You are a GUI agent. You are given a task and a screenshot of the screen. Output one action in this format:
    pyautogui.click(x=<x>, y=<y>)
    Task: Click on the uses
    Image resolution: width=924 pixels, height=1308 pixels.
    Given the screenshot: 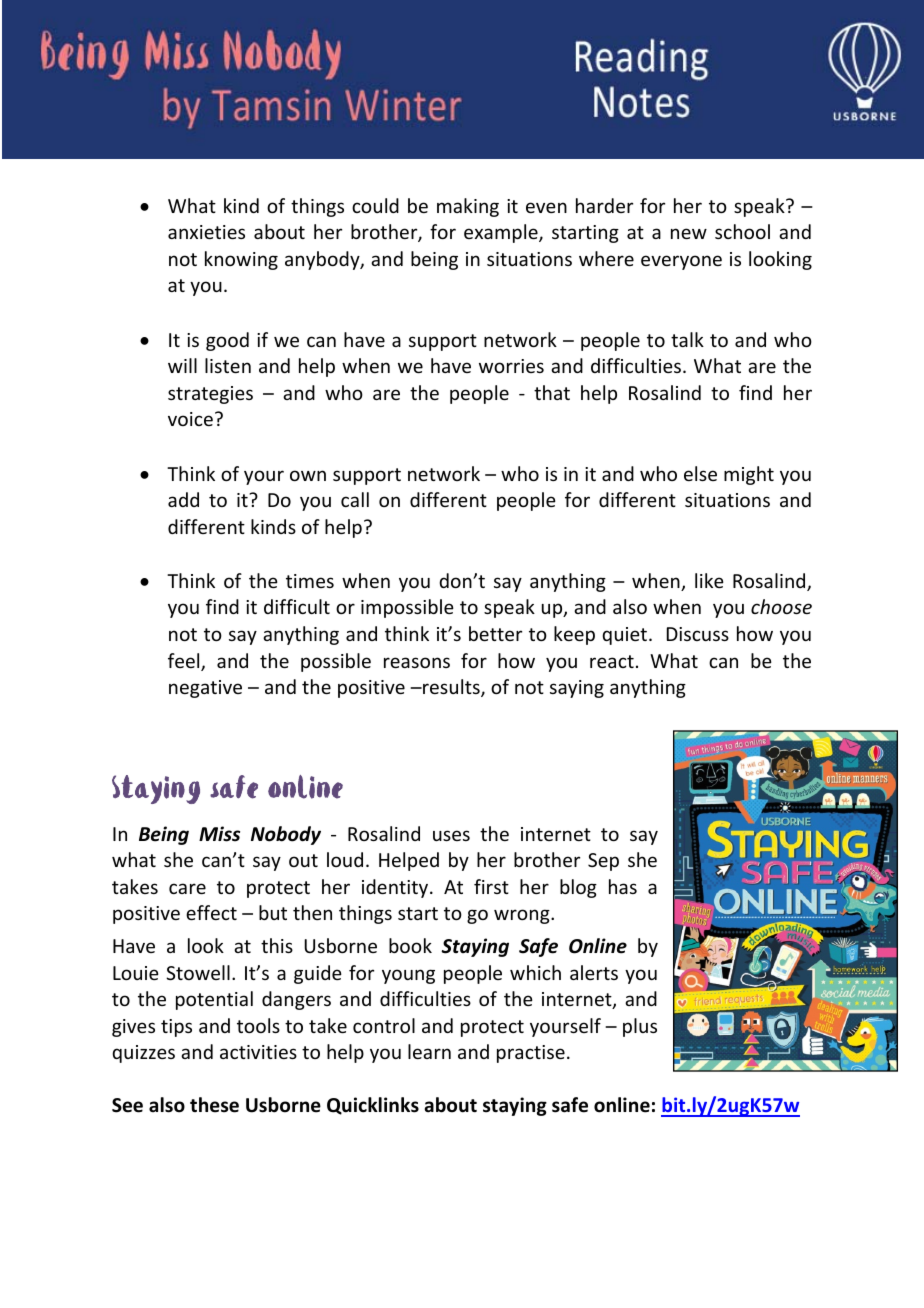 What is the action you would take?
    pyautogui.click(x=451, y=835)
